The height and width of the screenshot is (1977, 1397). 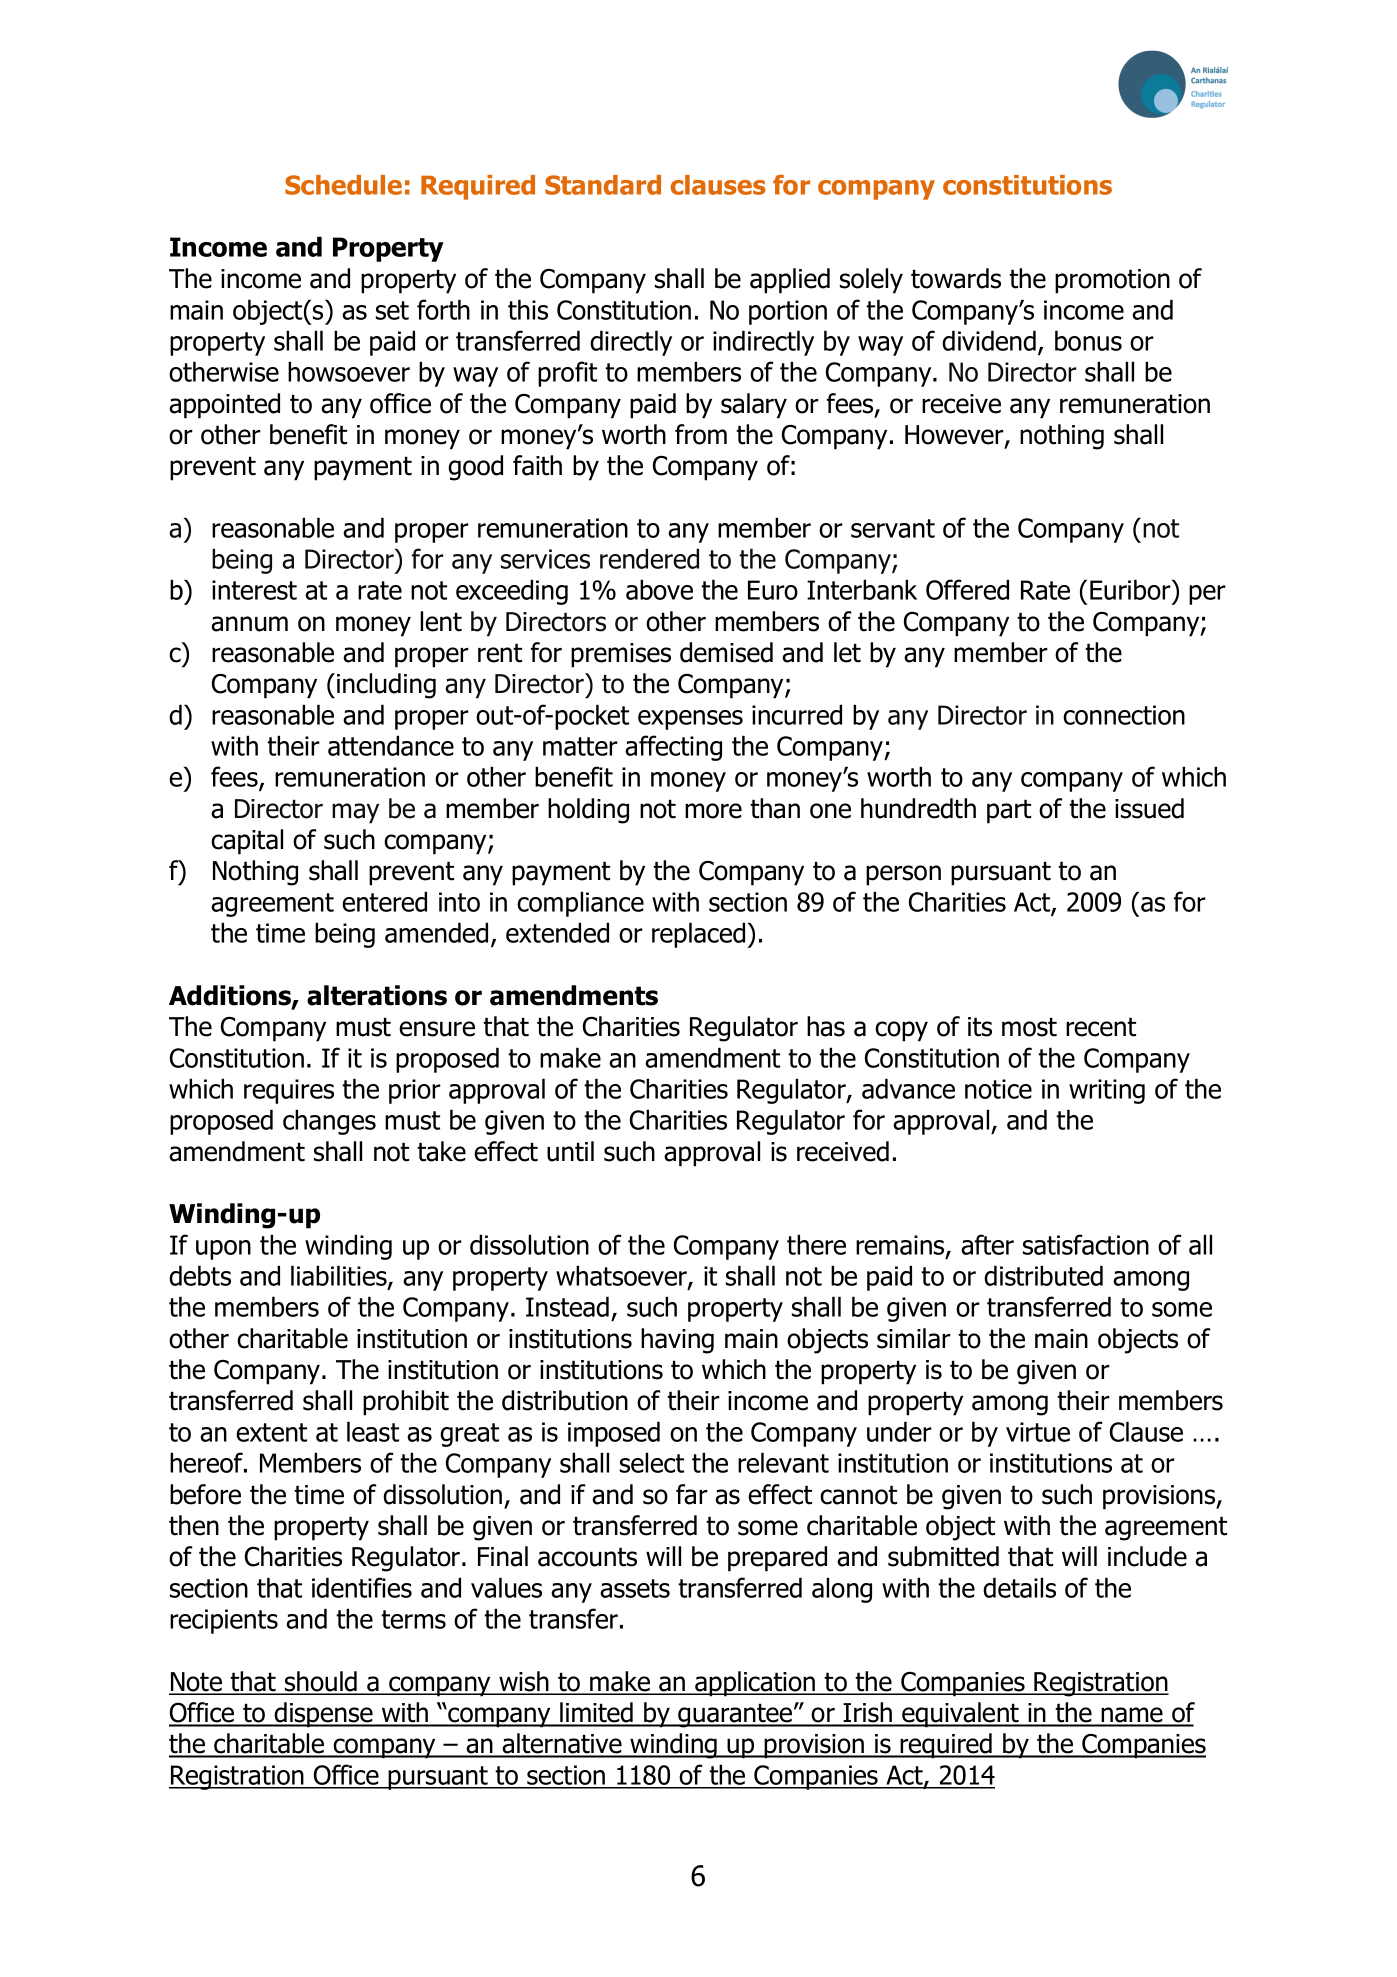 What do you see at coordinates (700, 935) in the screenshot?
I see `replaced` at bounding box center [700, 935].
